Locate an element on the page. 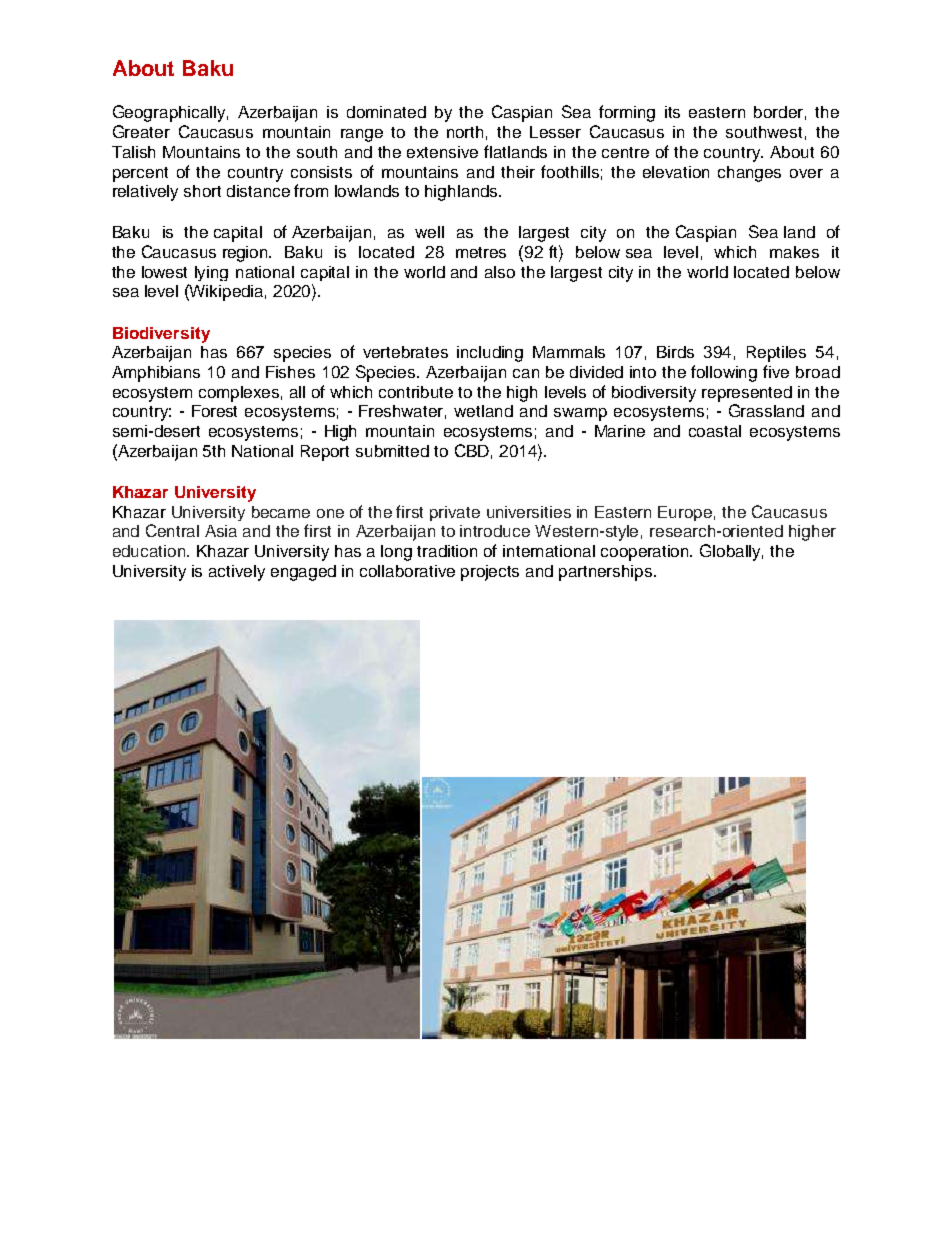  Reptiles is located at coordinates (776, 354).
